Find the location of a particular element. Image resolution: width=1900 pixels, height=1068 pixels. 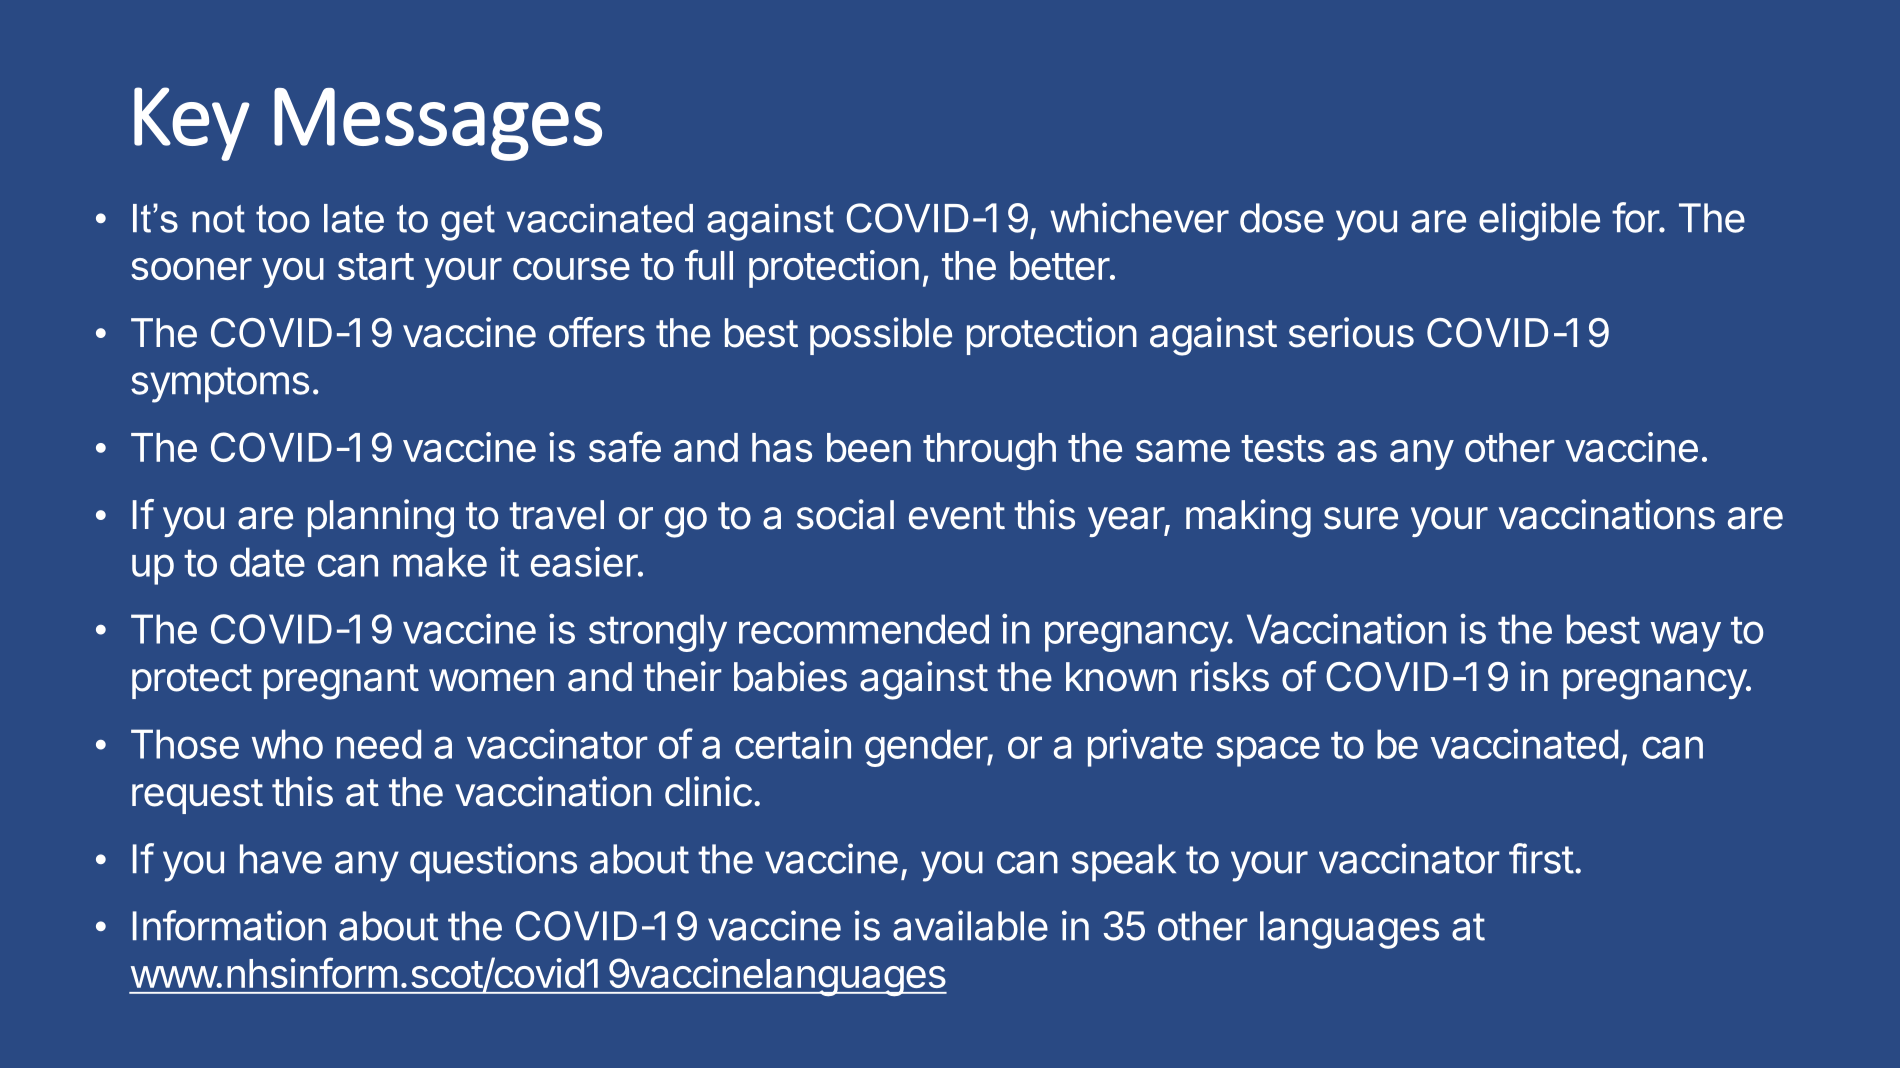

planning is located at coordinates (381, 518).
